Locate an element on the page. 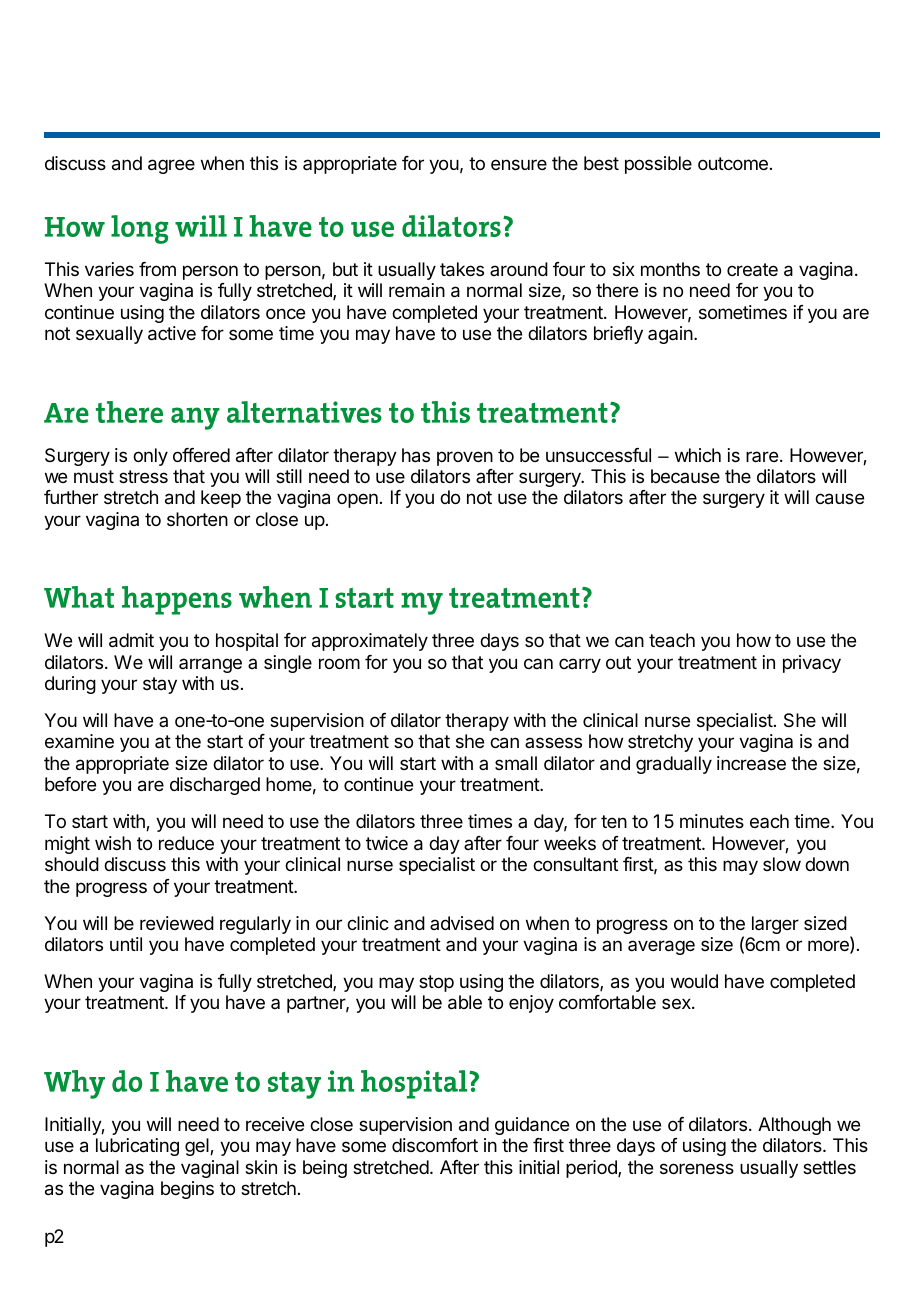 This image has height=1308, width=924. lubricating is located at coordinates (137, 1147).
